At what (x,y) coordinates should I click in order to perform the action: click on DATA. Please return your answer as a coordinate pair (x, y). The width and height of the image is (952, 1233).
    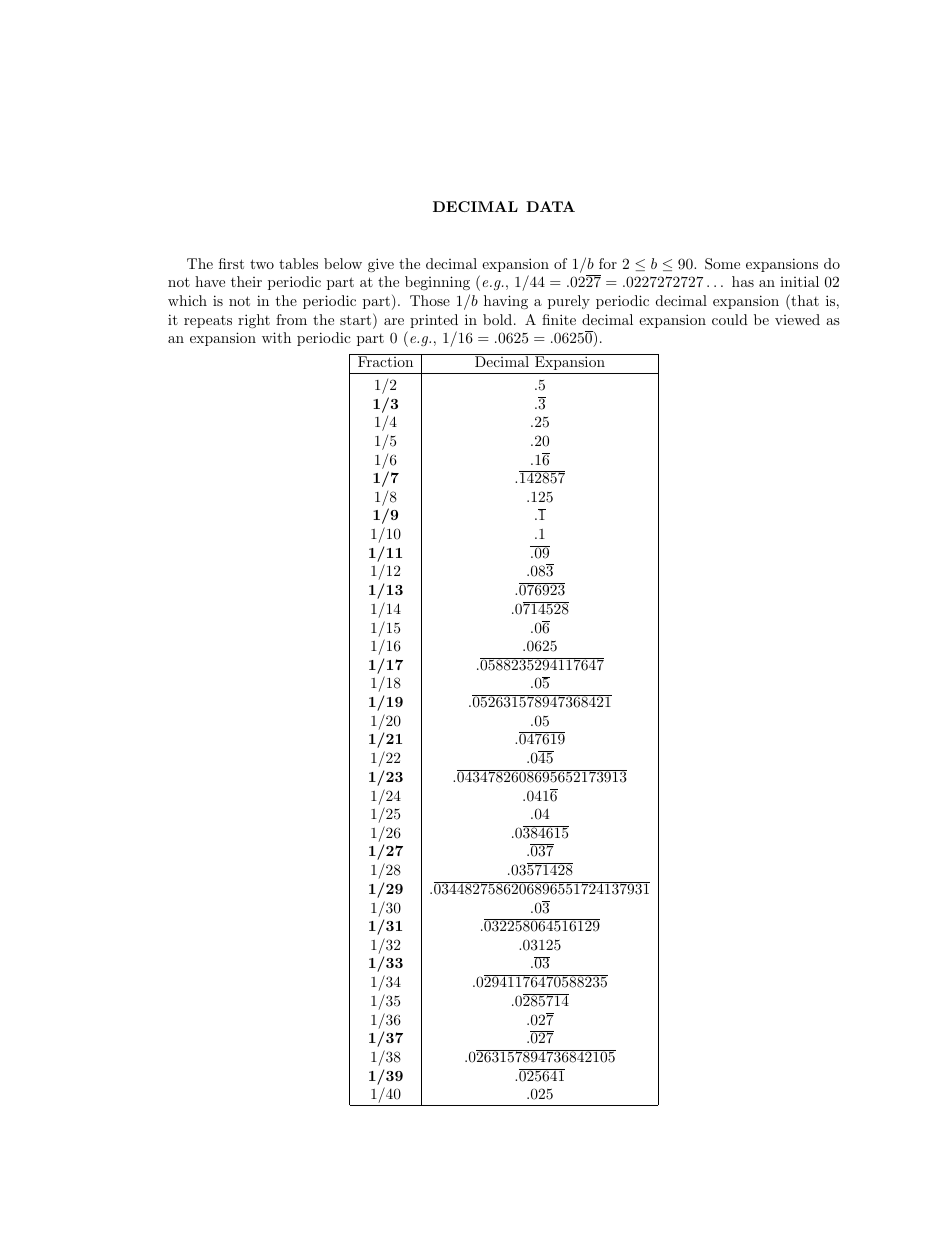
    Looking at the image, I should click on (550, 206).
